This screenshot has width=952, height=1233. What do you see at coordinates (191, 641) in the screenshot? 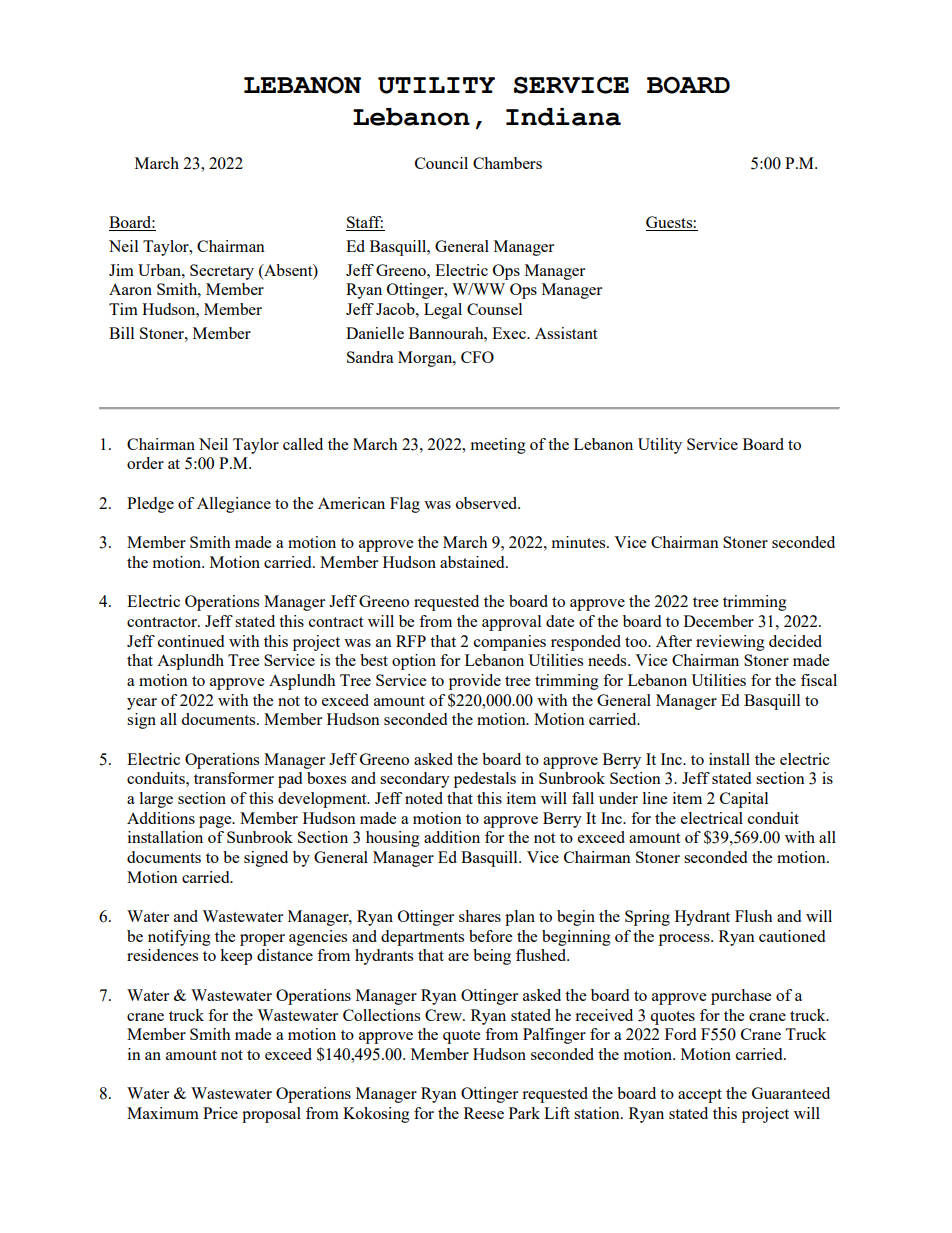
I see `continued` at bounding box center [191, 641].
